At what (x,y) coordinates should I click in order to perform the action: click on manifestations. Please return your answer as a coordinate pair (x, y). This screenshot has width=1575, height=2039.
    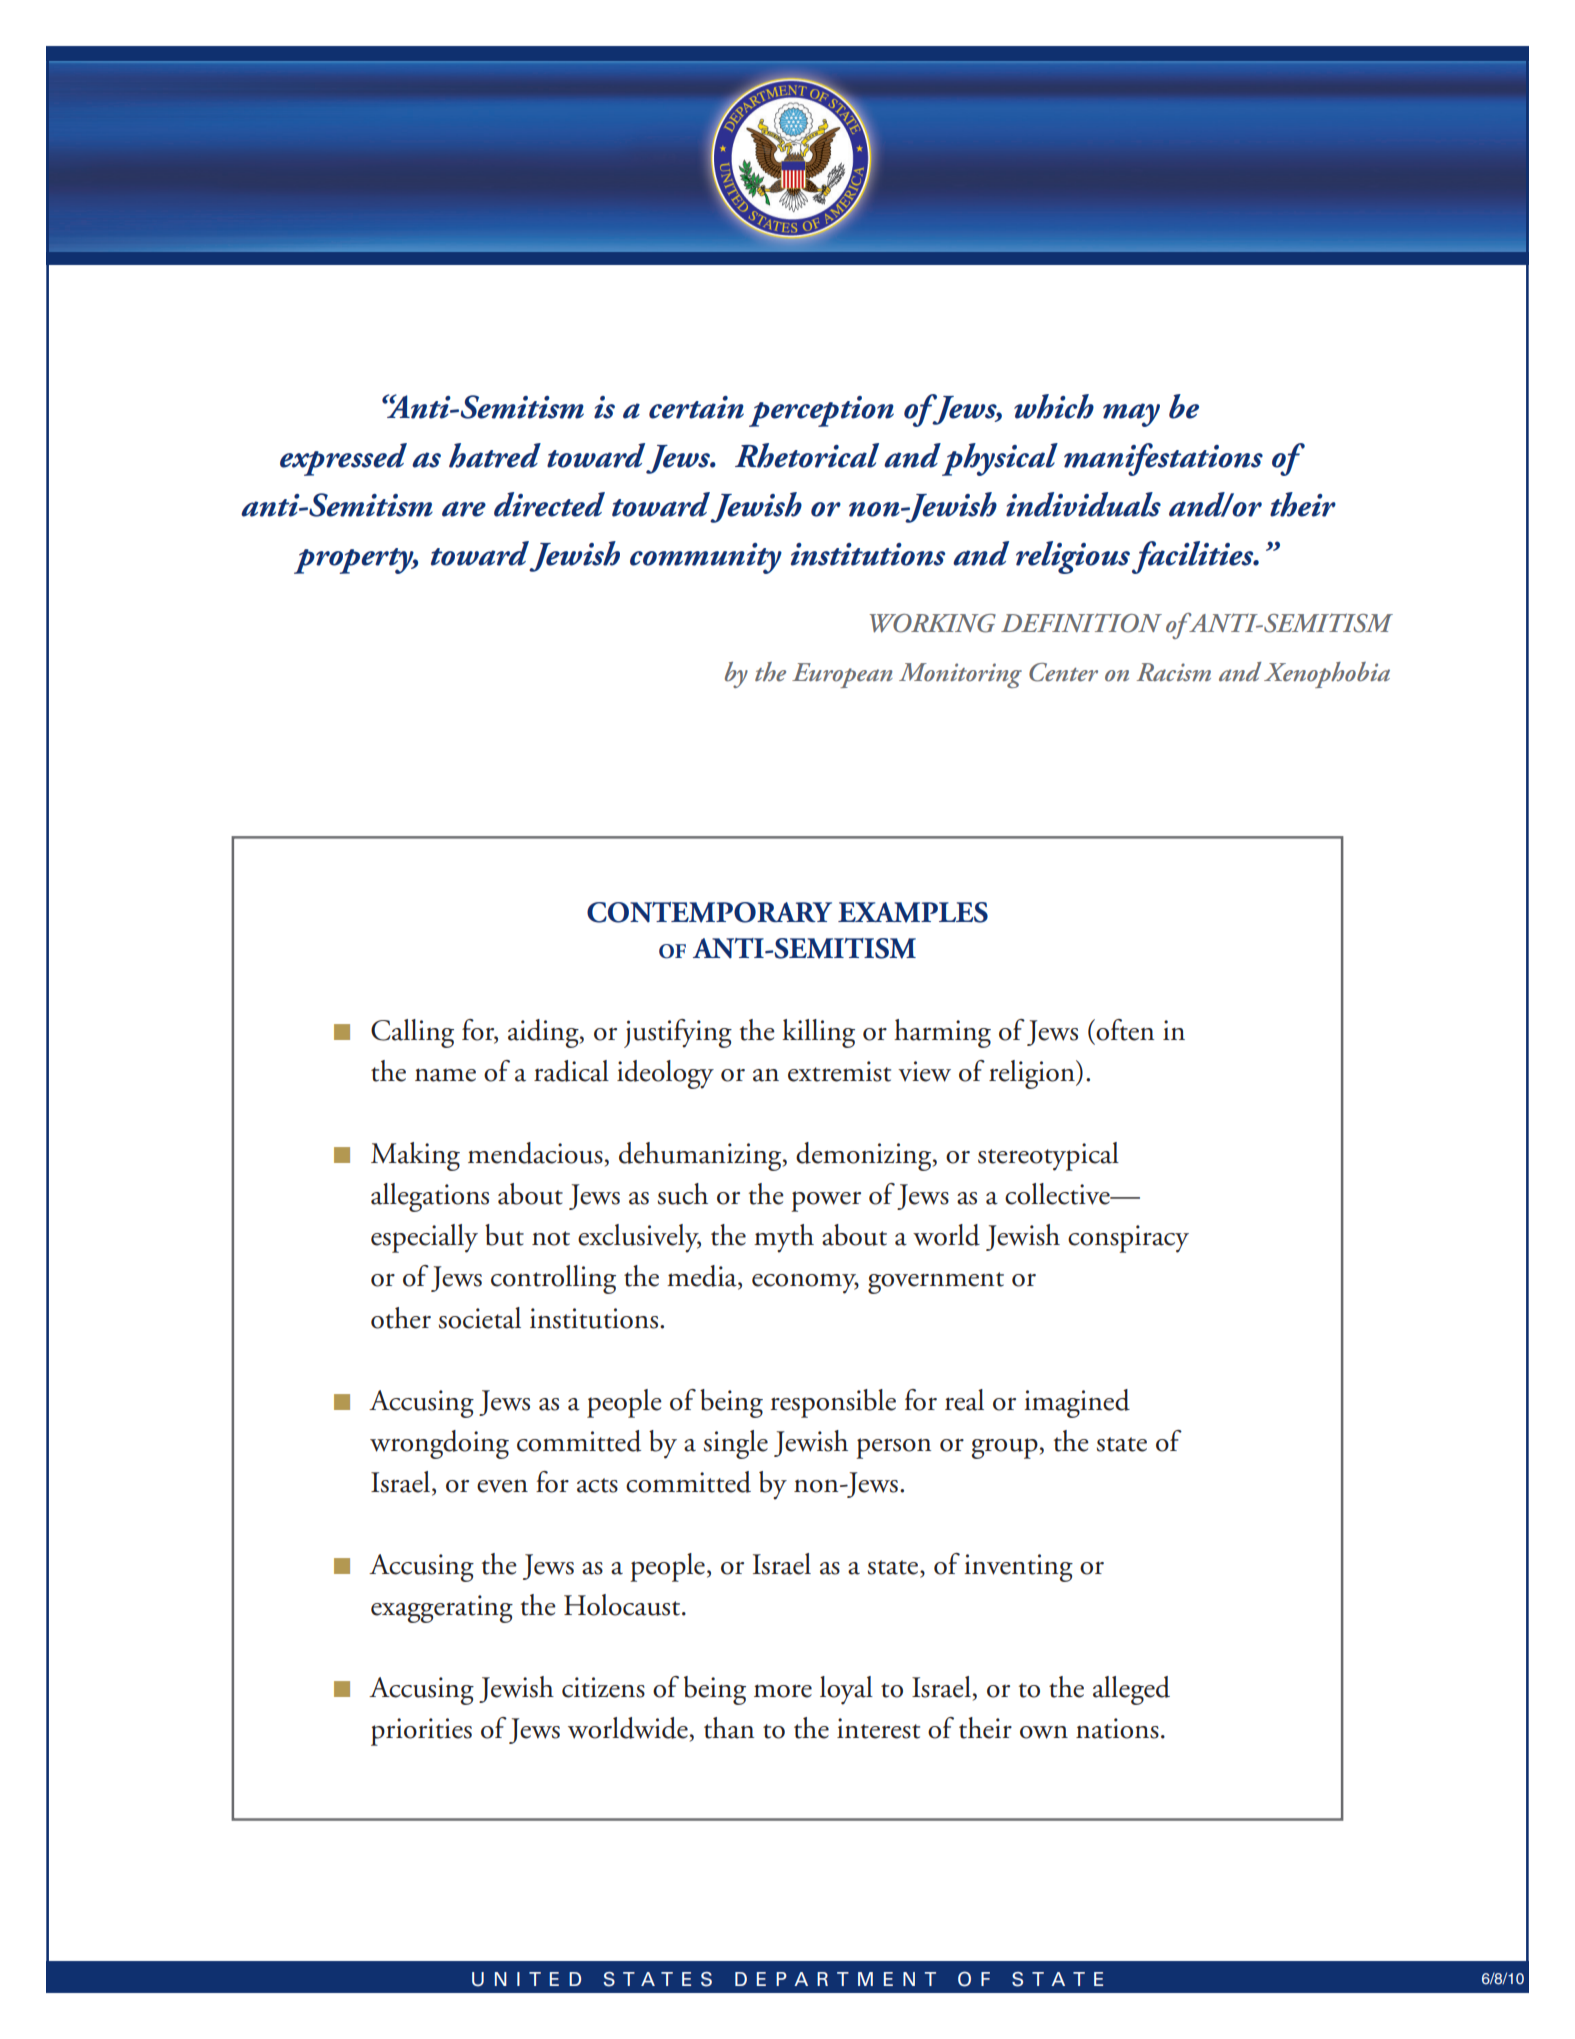
    Looking at the image, I should click on (1163, 459).
